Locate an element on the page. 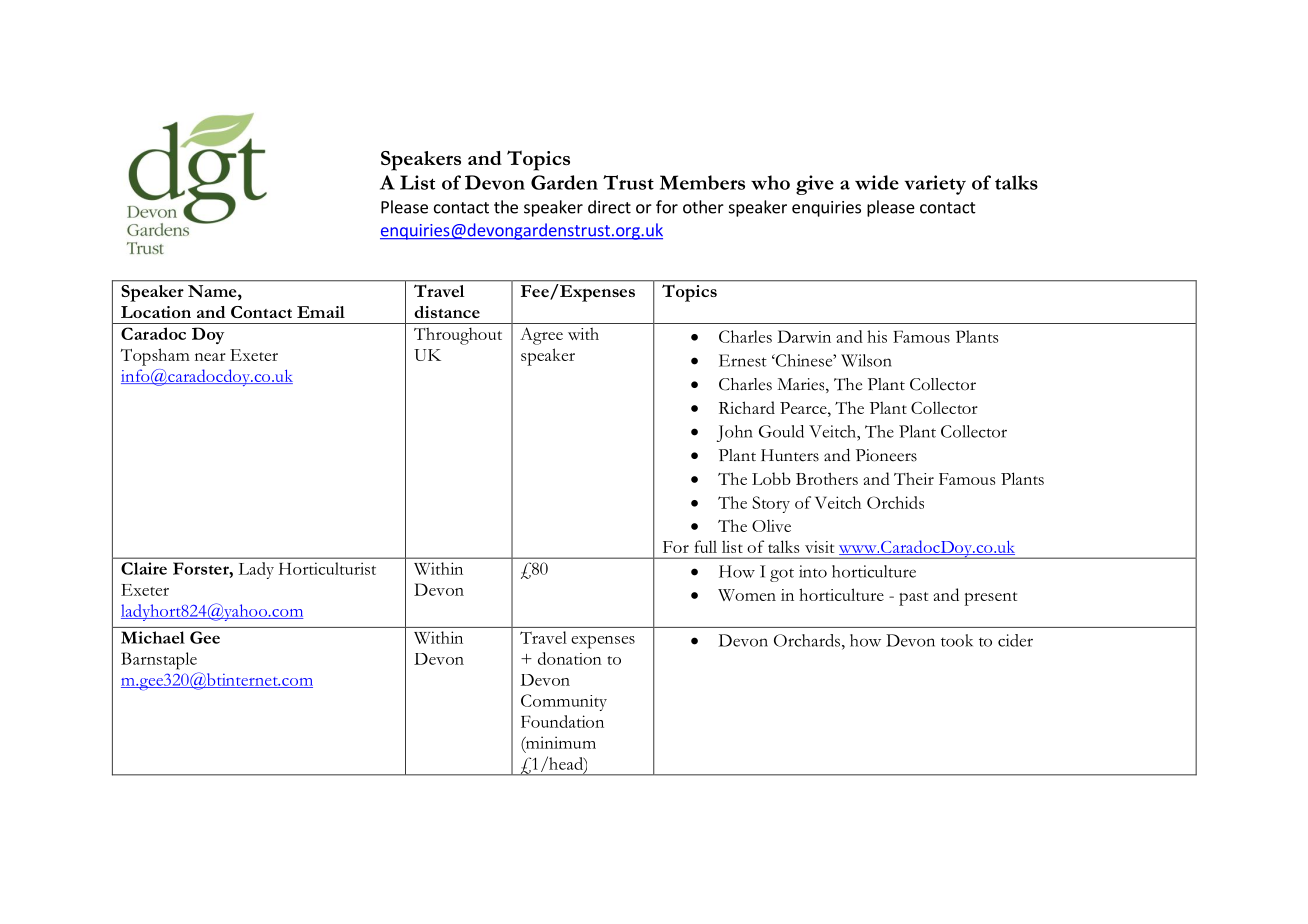 The width and height of the image is (1308, 924). direct is located at coordinates (609, 207).
